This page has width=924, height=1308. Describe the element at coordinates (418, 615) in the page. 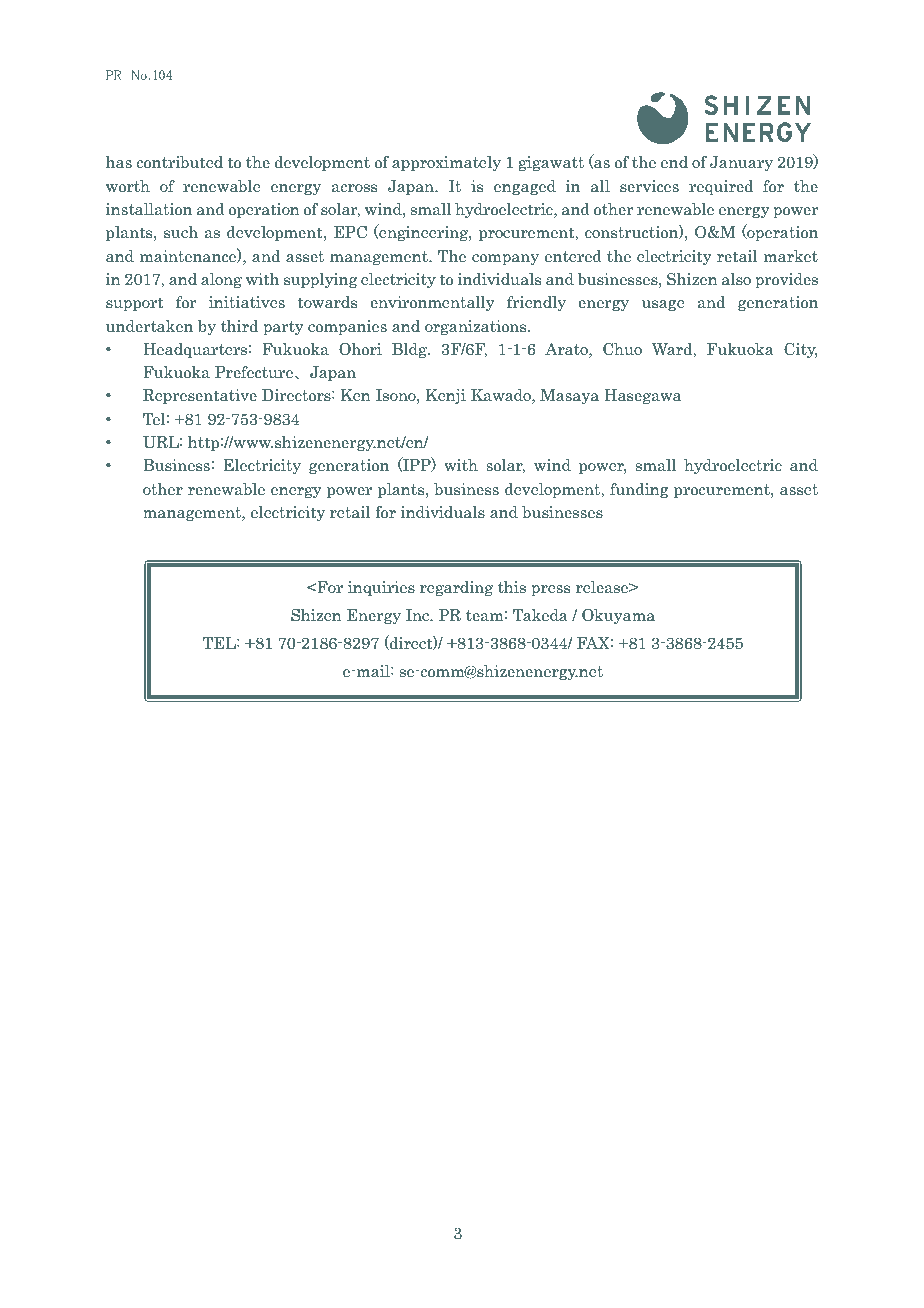

I see `Inc` at that location.
